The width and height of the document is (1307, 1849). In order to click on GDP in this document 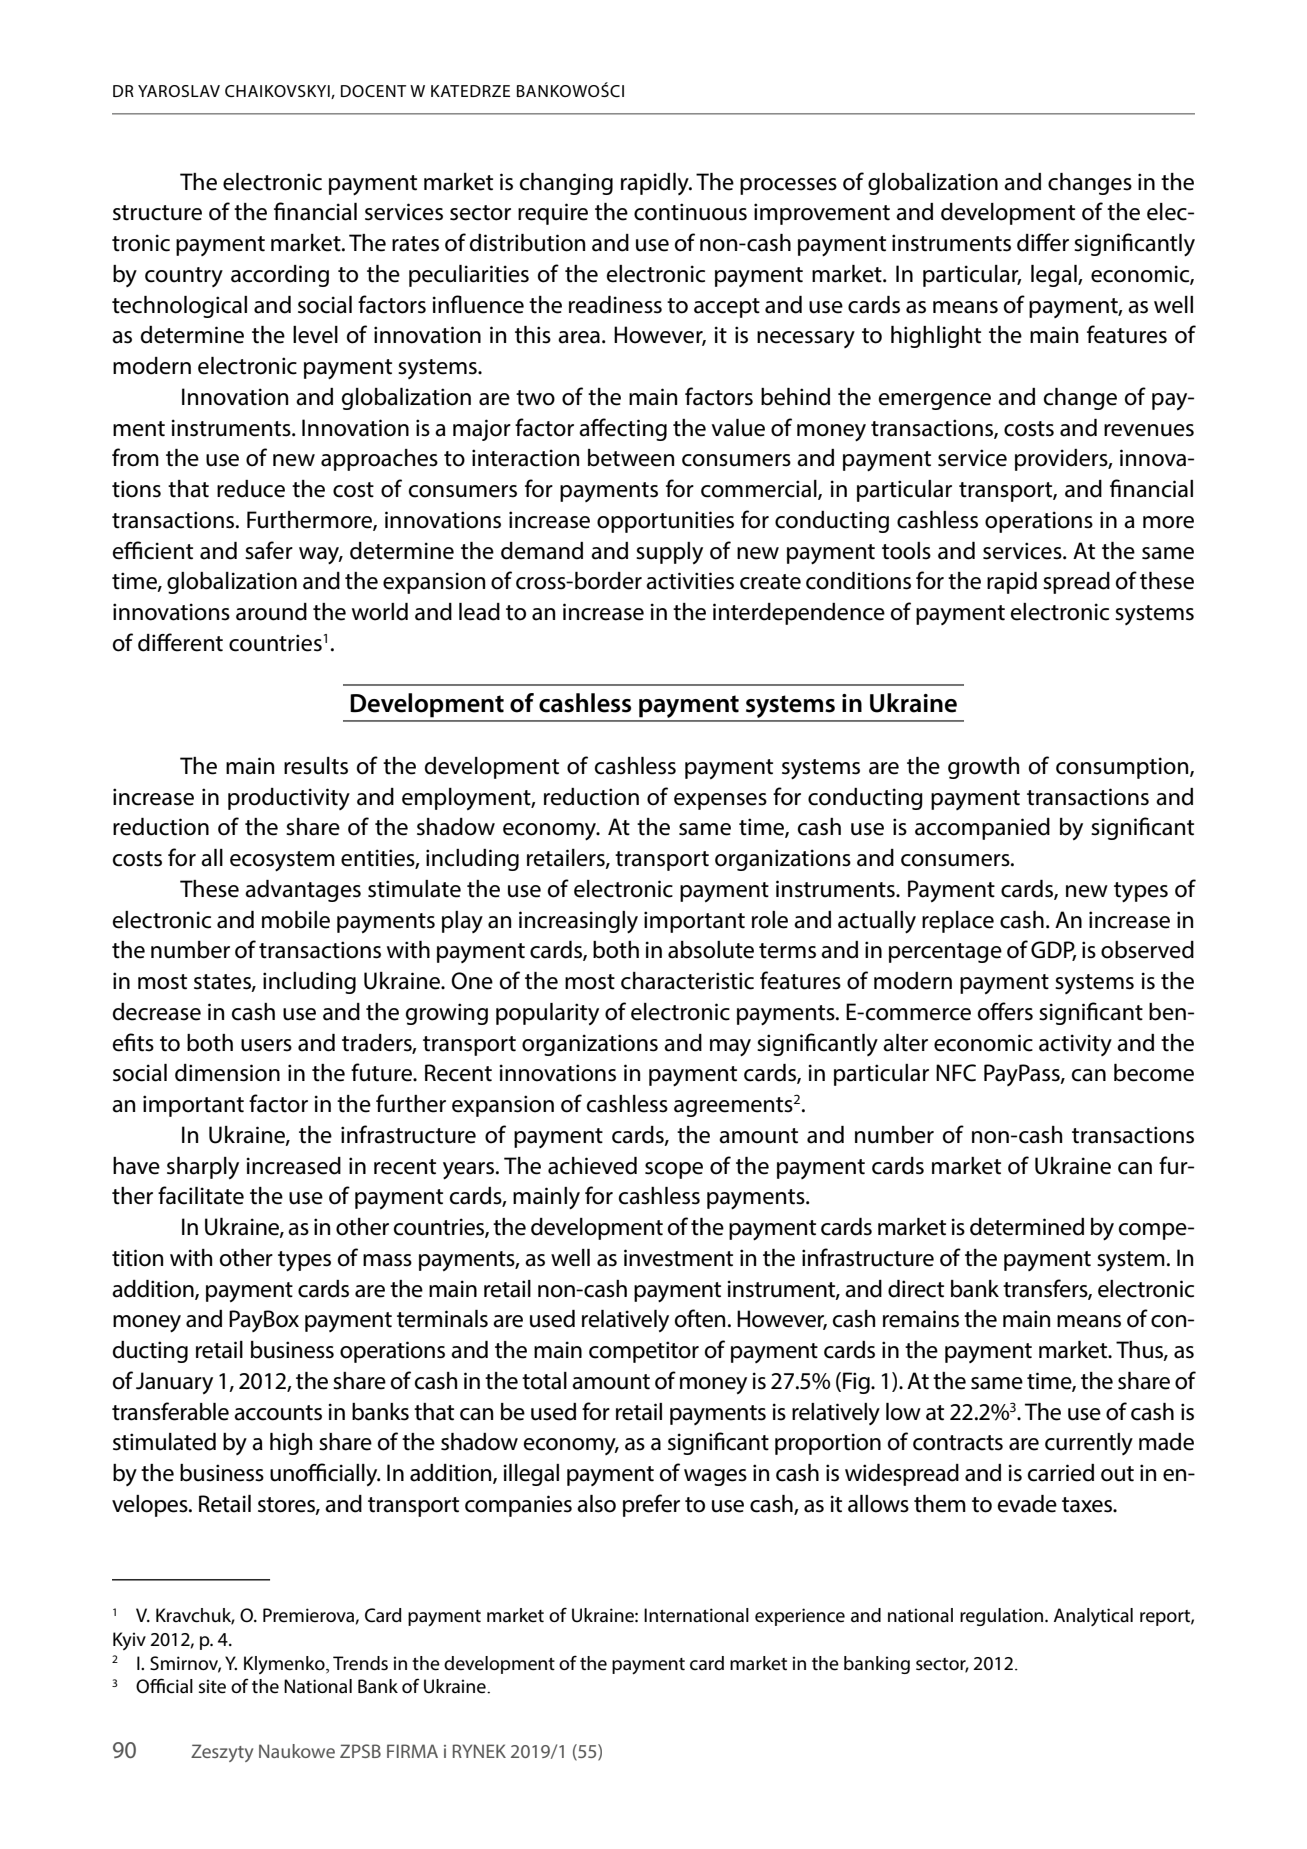, I will do `click(1053, 951)`.
